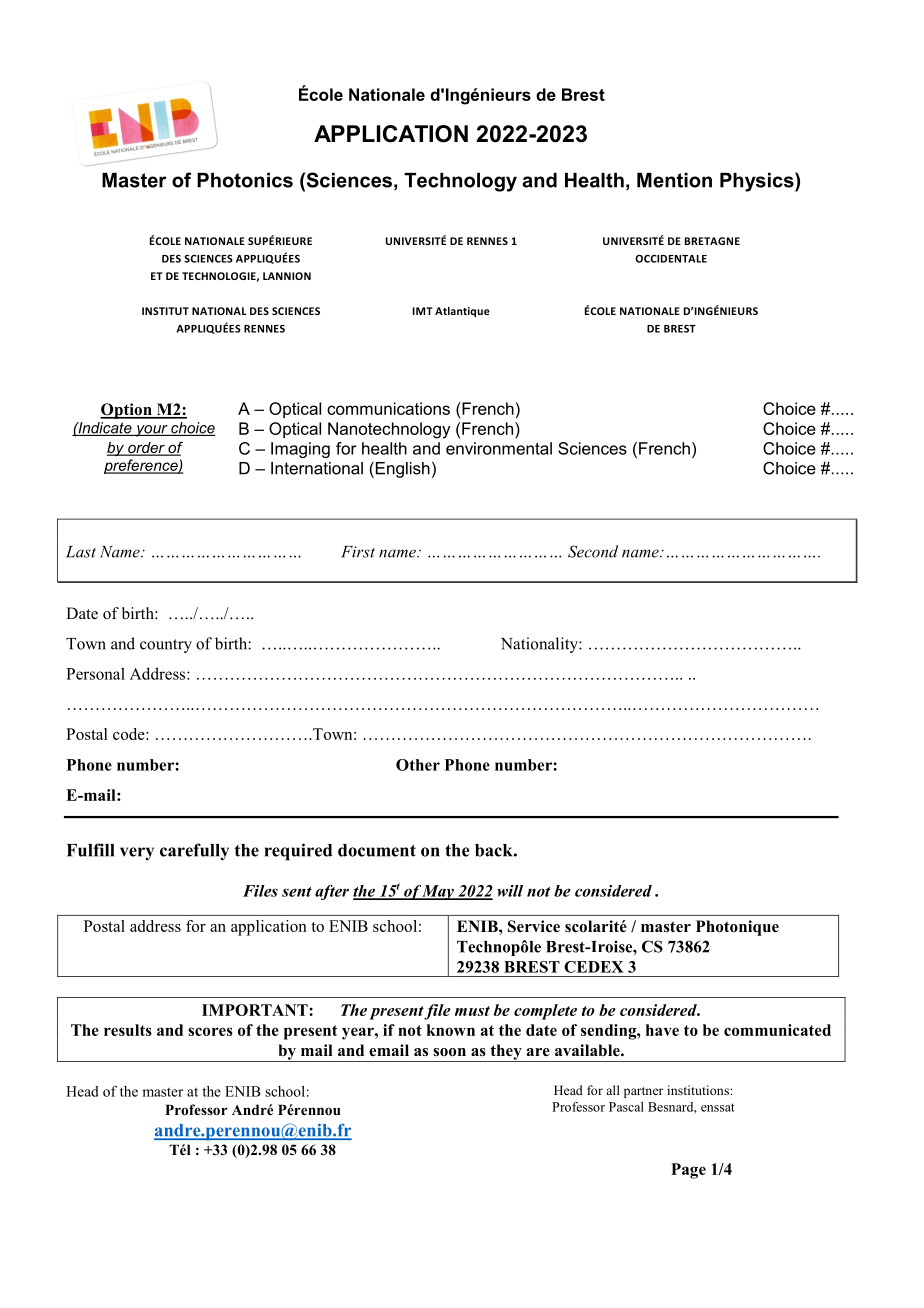 The image size is (924, 1308). I want to click on First, so click(358, 552).
